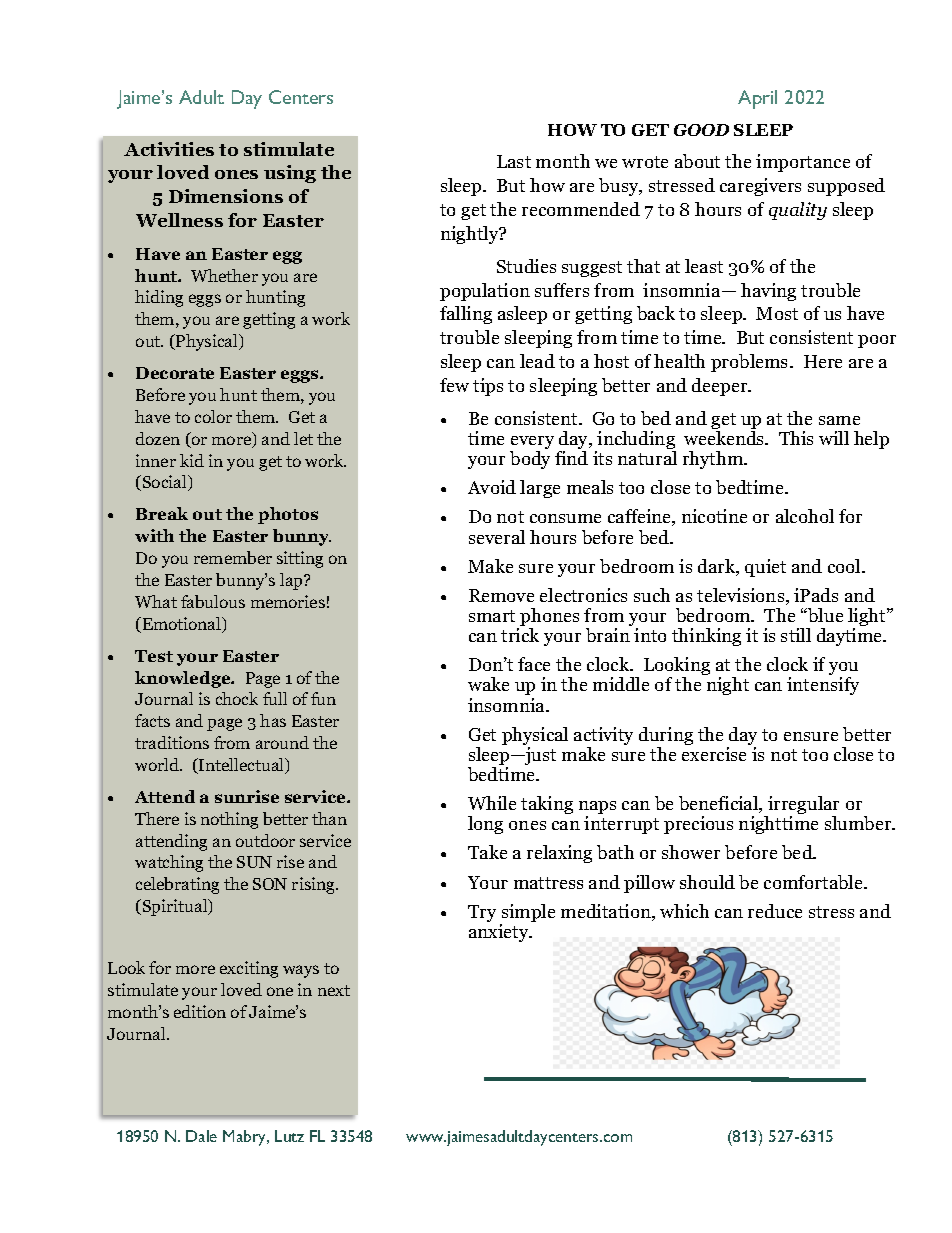 The image size is (952, 1233). Describe the element at coordinates (796, 635) in the page. I see `still` at that location.
